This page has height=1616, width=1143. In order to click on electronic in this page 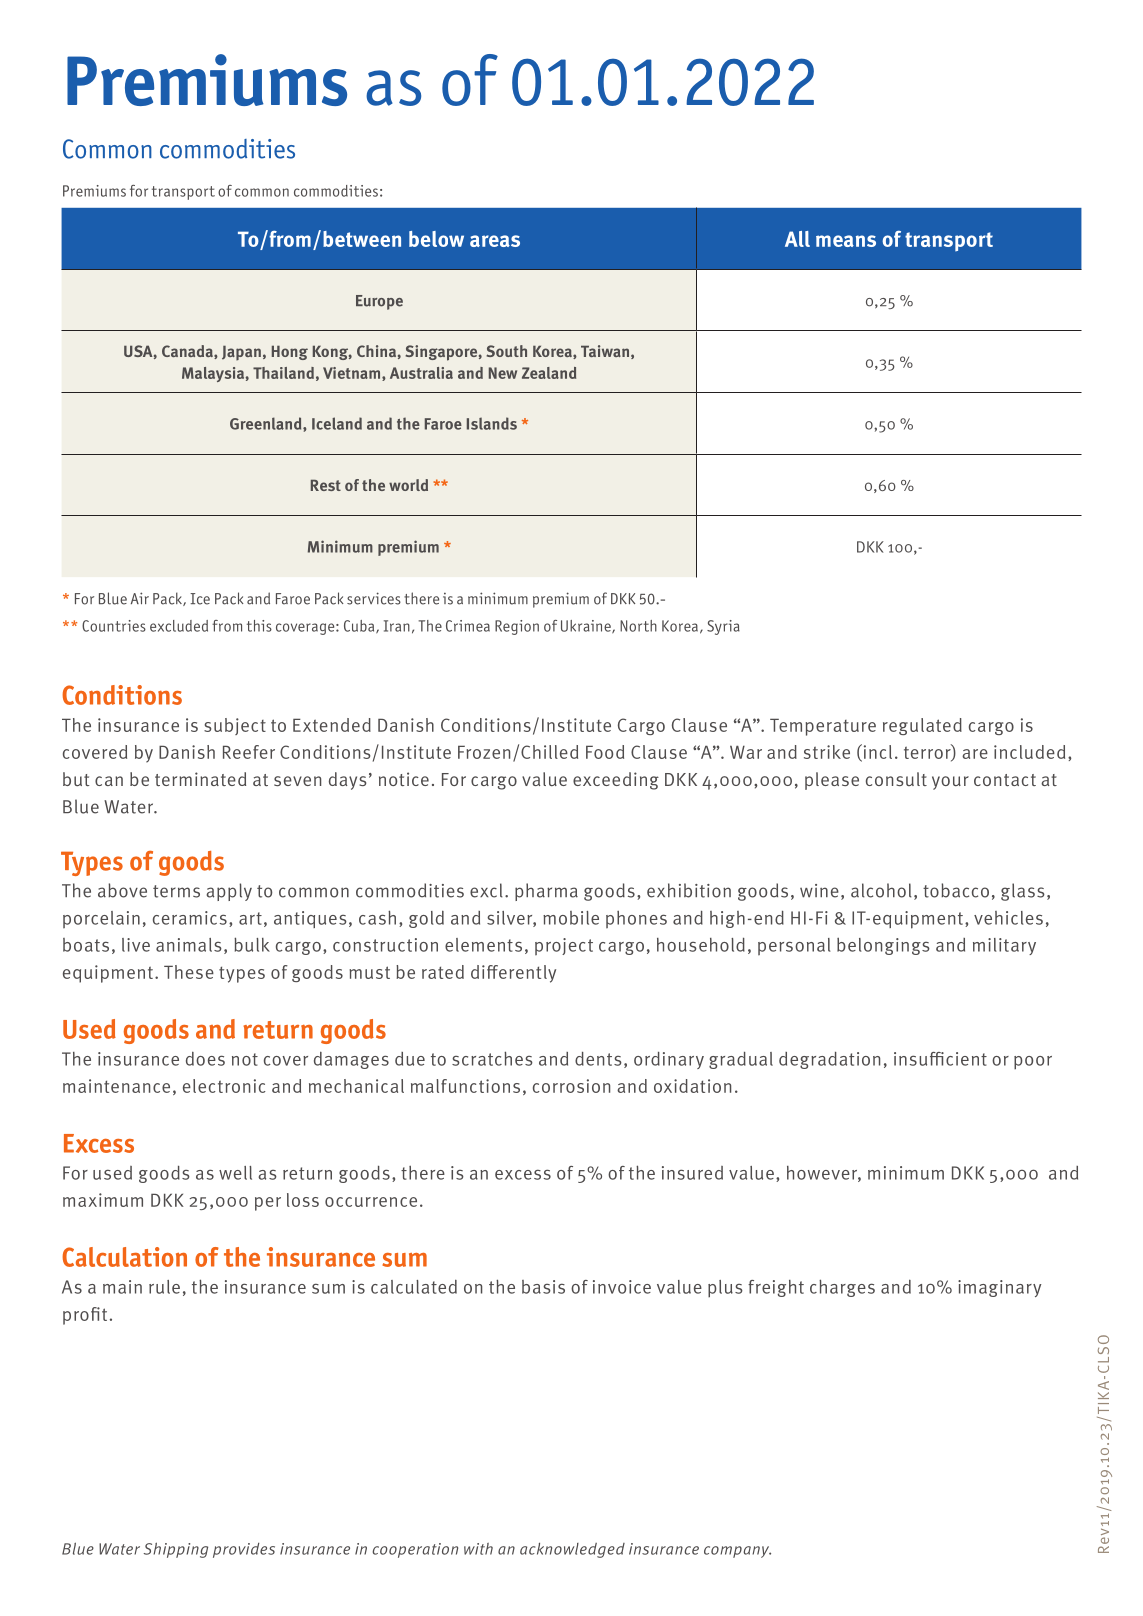, I will do `click(224, 1086)`.
